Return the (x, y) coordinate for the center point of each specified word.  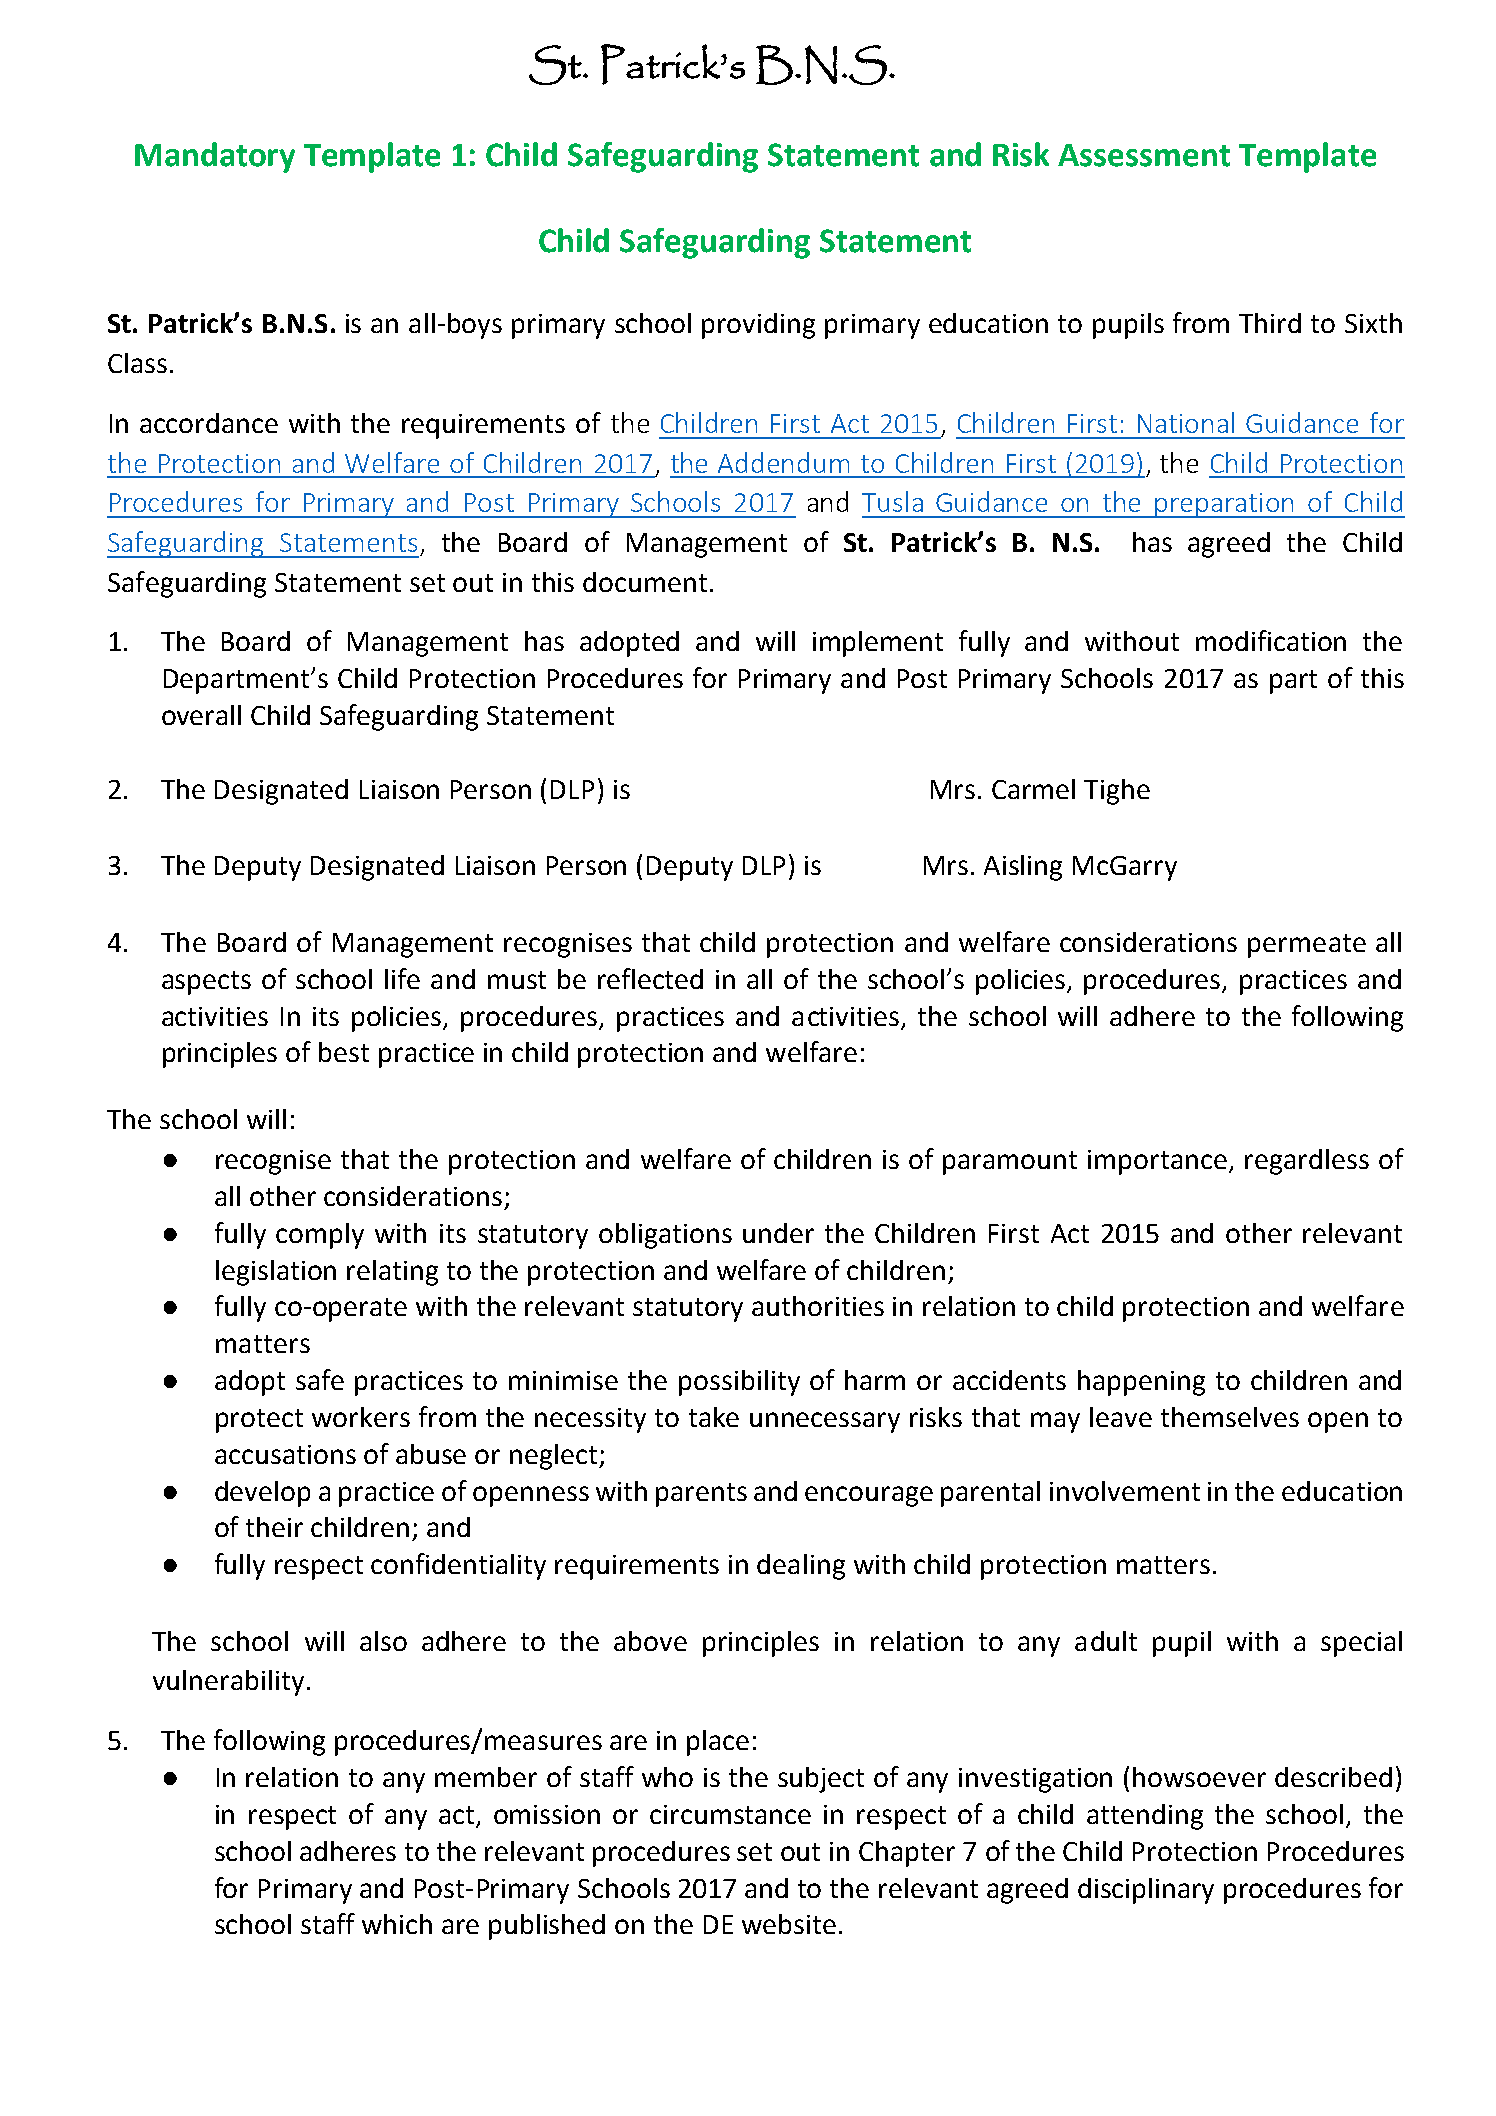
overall (201, 715)
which (397, 1924)
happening (1141, 1383)
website (789, 1924)
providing (758, 326)
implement (878, 644)
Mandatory (215, 157)
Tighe (1117, 792)
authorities (818, 1306)
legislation (276, 1273)
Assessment (1144, 155)
